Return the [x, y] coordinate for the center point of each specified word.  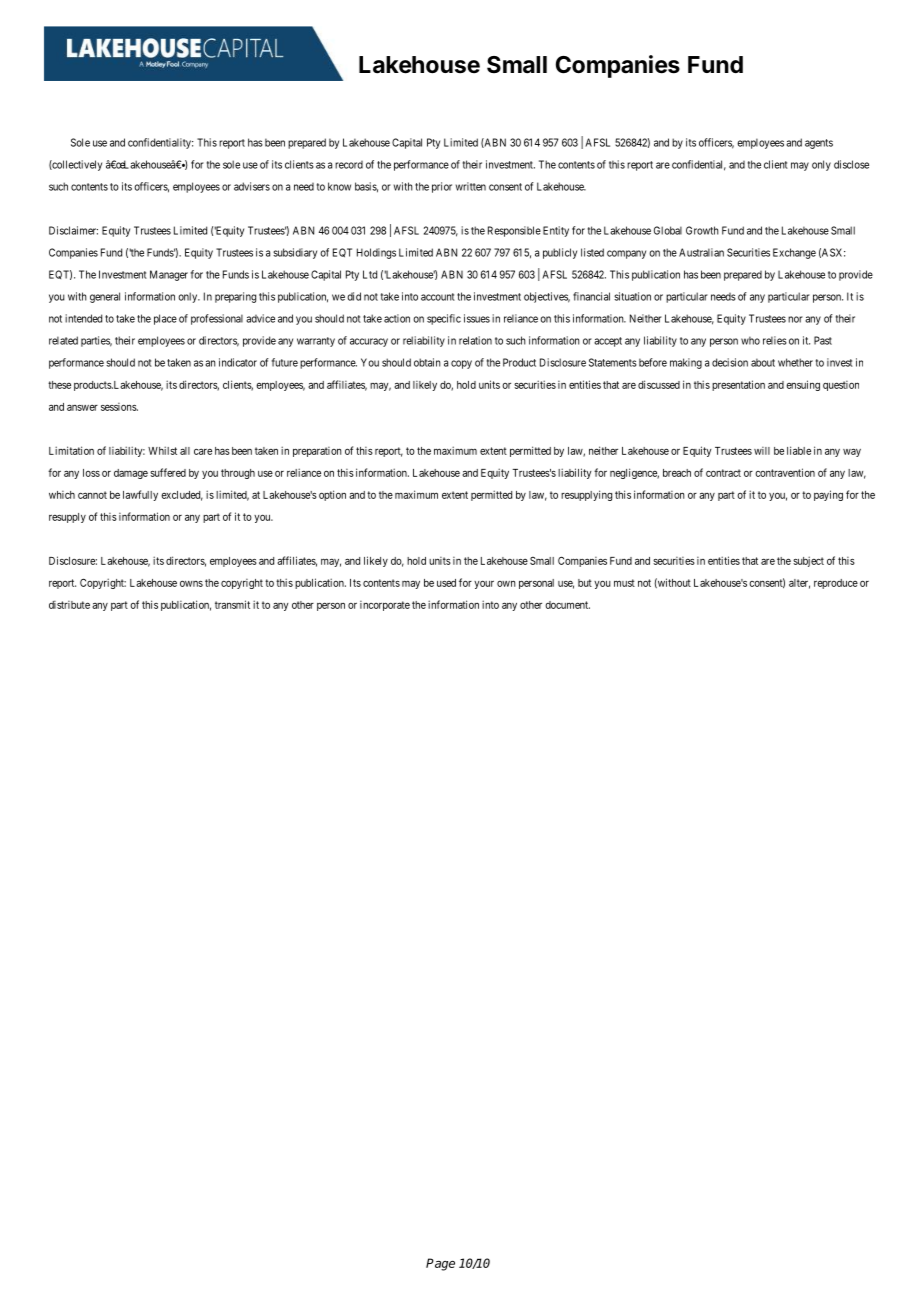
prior [442, 187]
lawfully [140, 495]
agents [819, 144]
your [484, 584]
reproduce [836, 584]
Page [440, 1264]
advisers [252, 186]
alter [799, 584]
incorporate [385, 606]
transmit [232, 604]
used [446, 583]
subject [808, 561]
